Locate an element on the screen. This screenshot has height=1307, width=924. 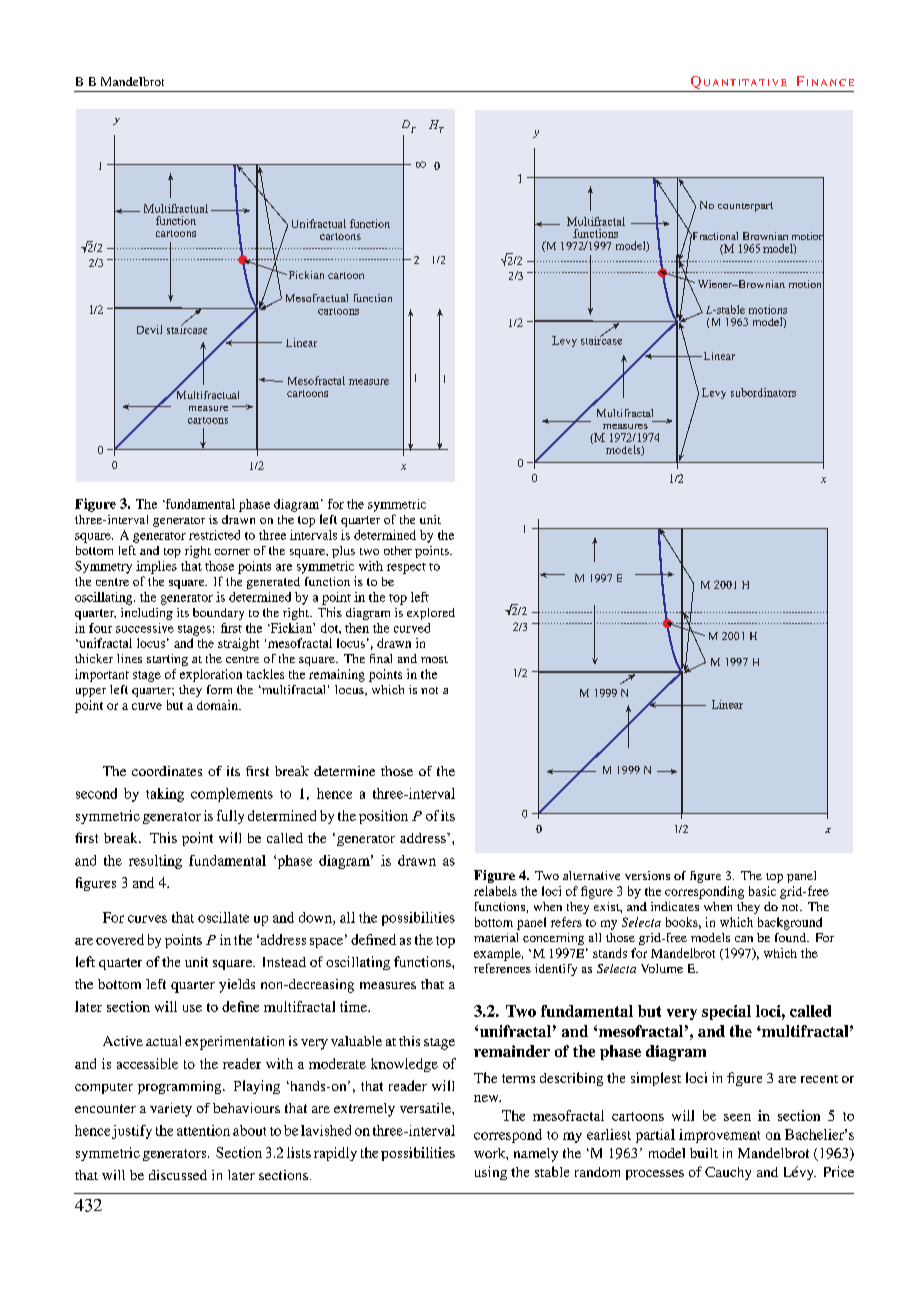
respect is located at coordinates (406, 568).
